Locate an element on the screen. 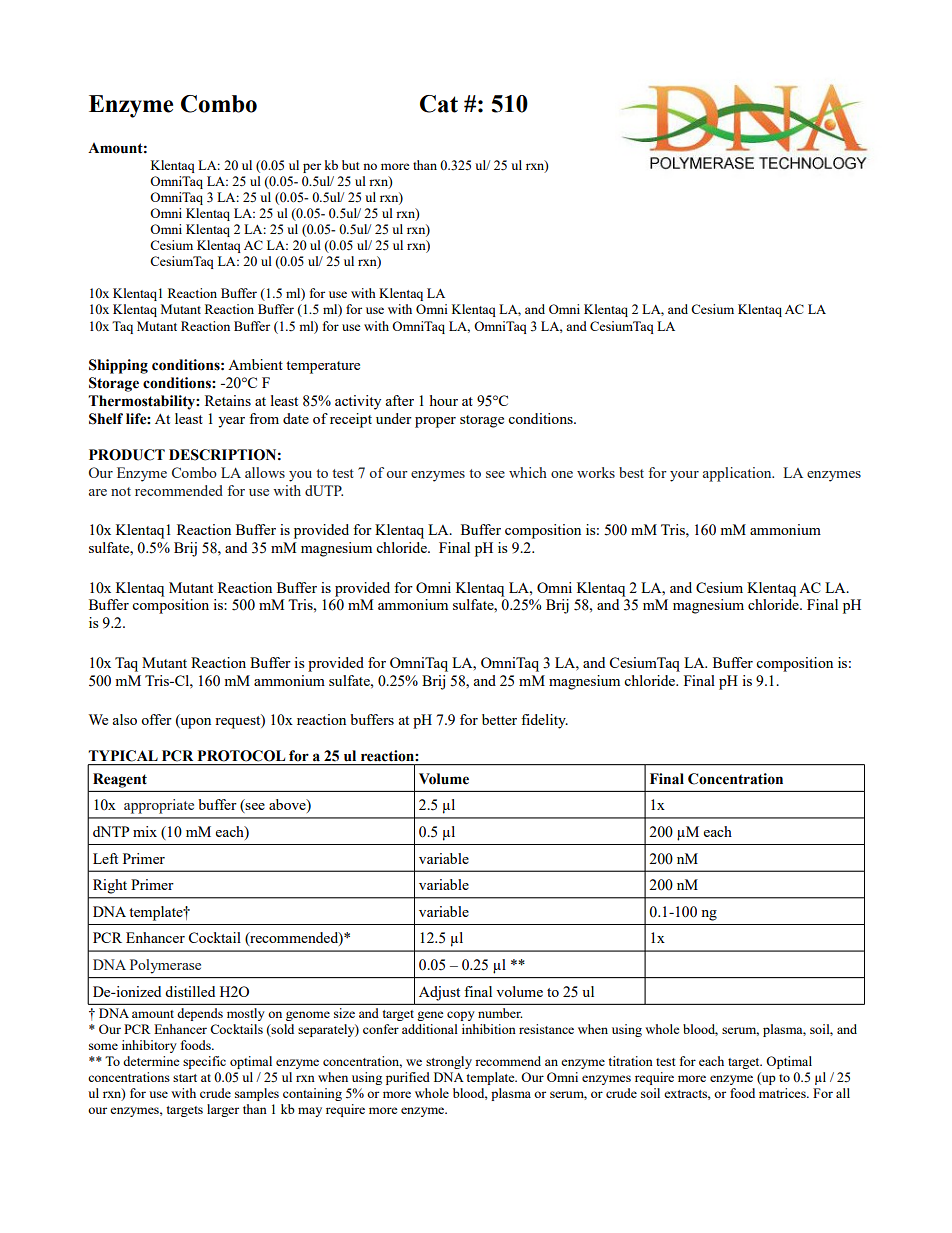  offer is located at coordinates (156, 719).
